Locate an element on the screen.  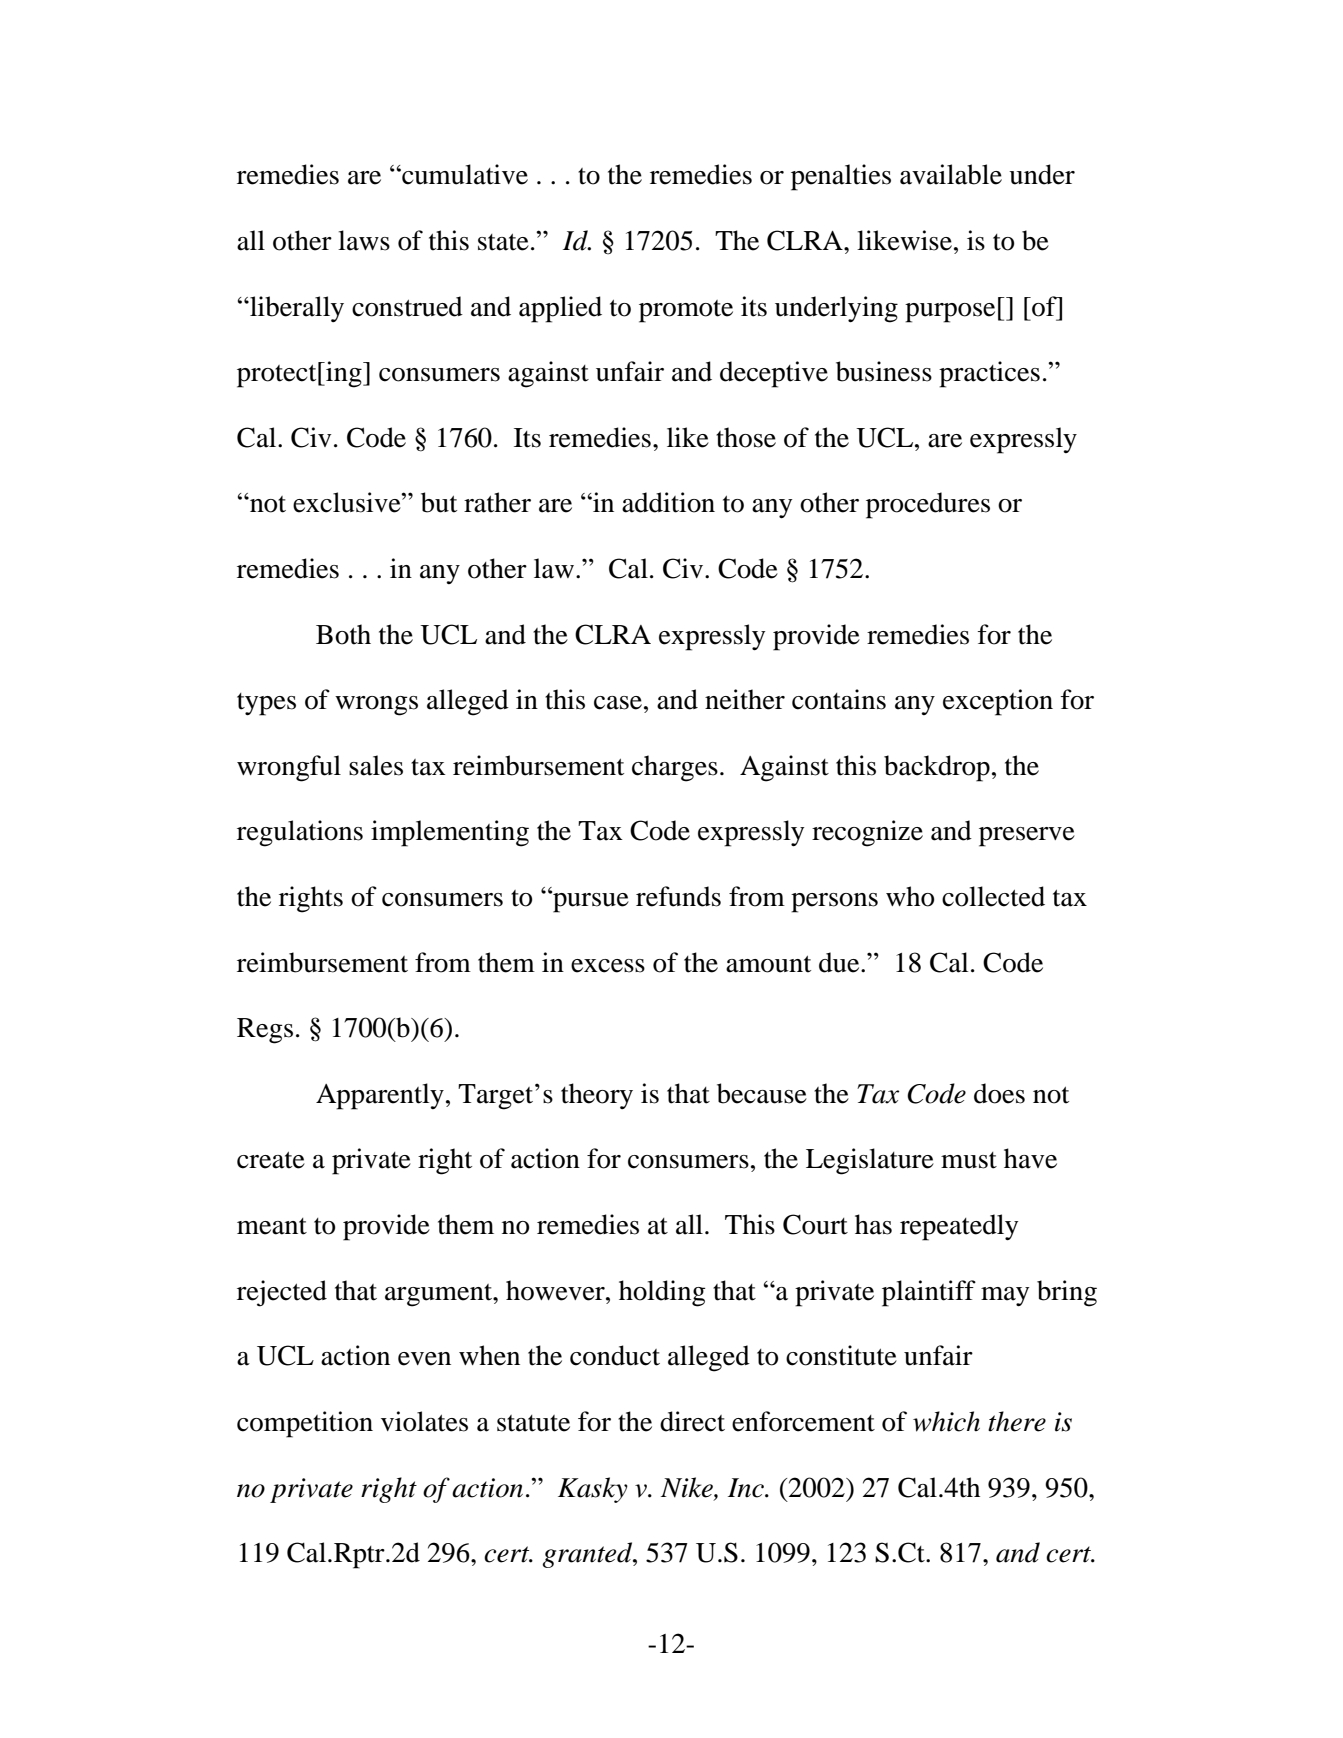
charges is located at coordinates (675, 768).
